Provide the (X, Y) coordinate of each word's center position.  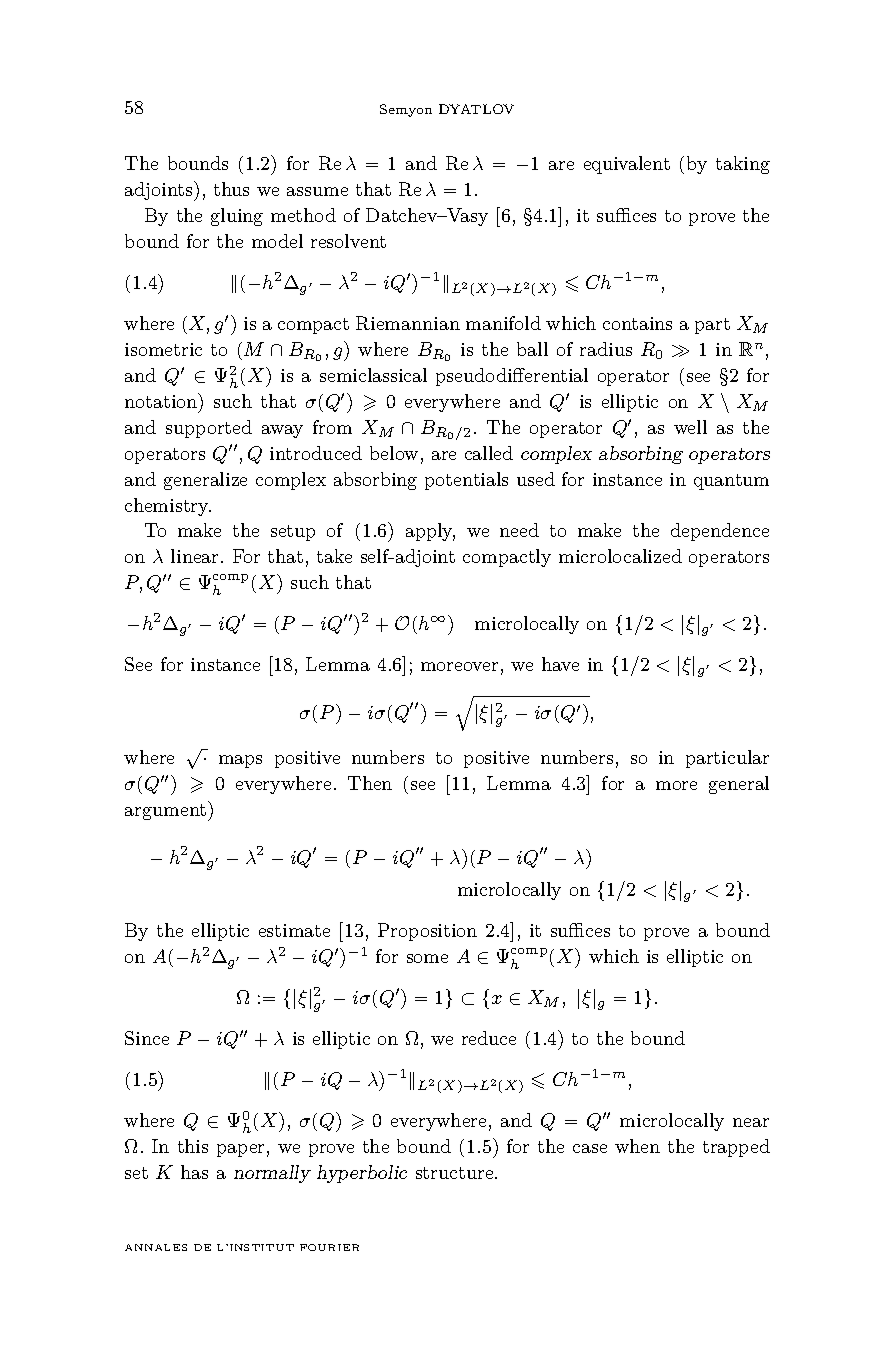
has (194, 1172)
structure (456, 1173)
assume (317, 191)
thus (231, 189)
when (637, 1146)
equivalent (627, 165)
